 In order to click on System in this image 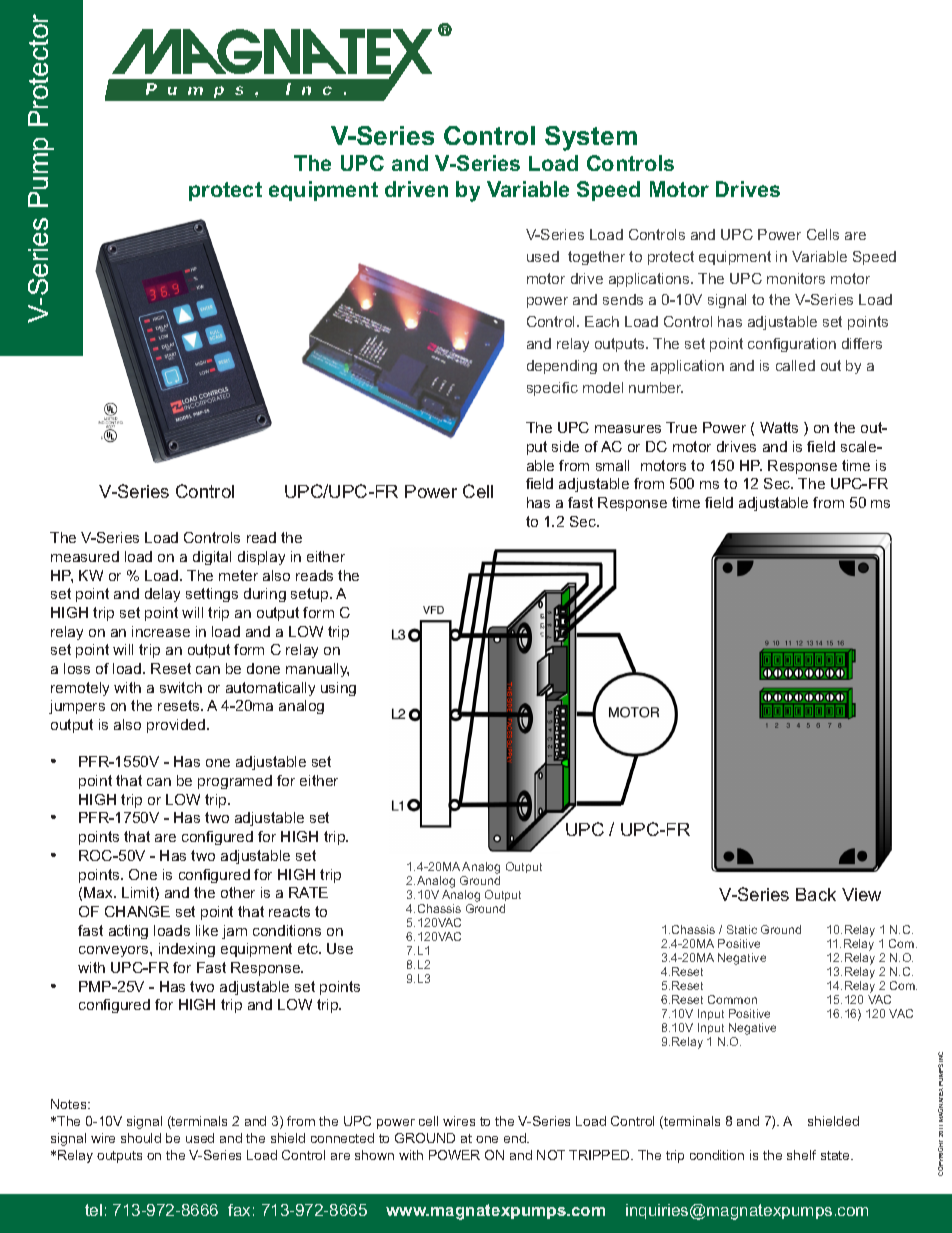, I will do `click(591, 138)`.
